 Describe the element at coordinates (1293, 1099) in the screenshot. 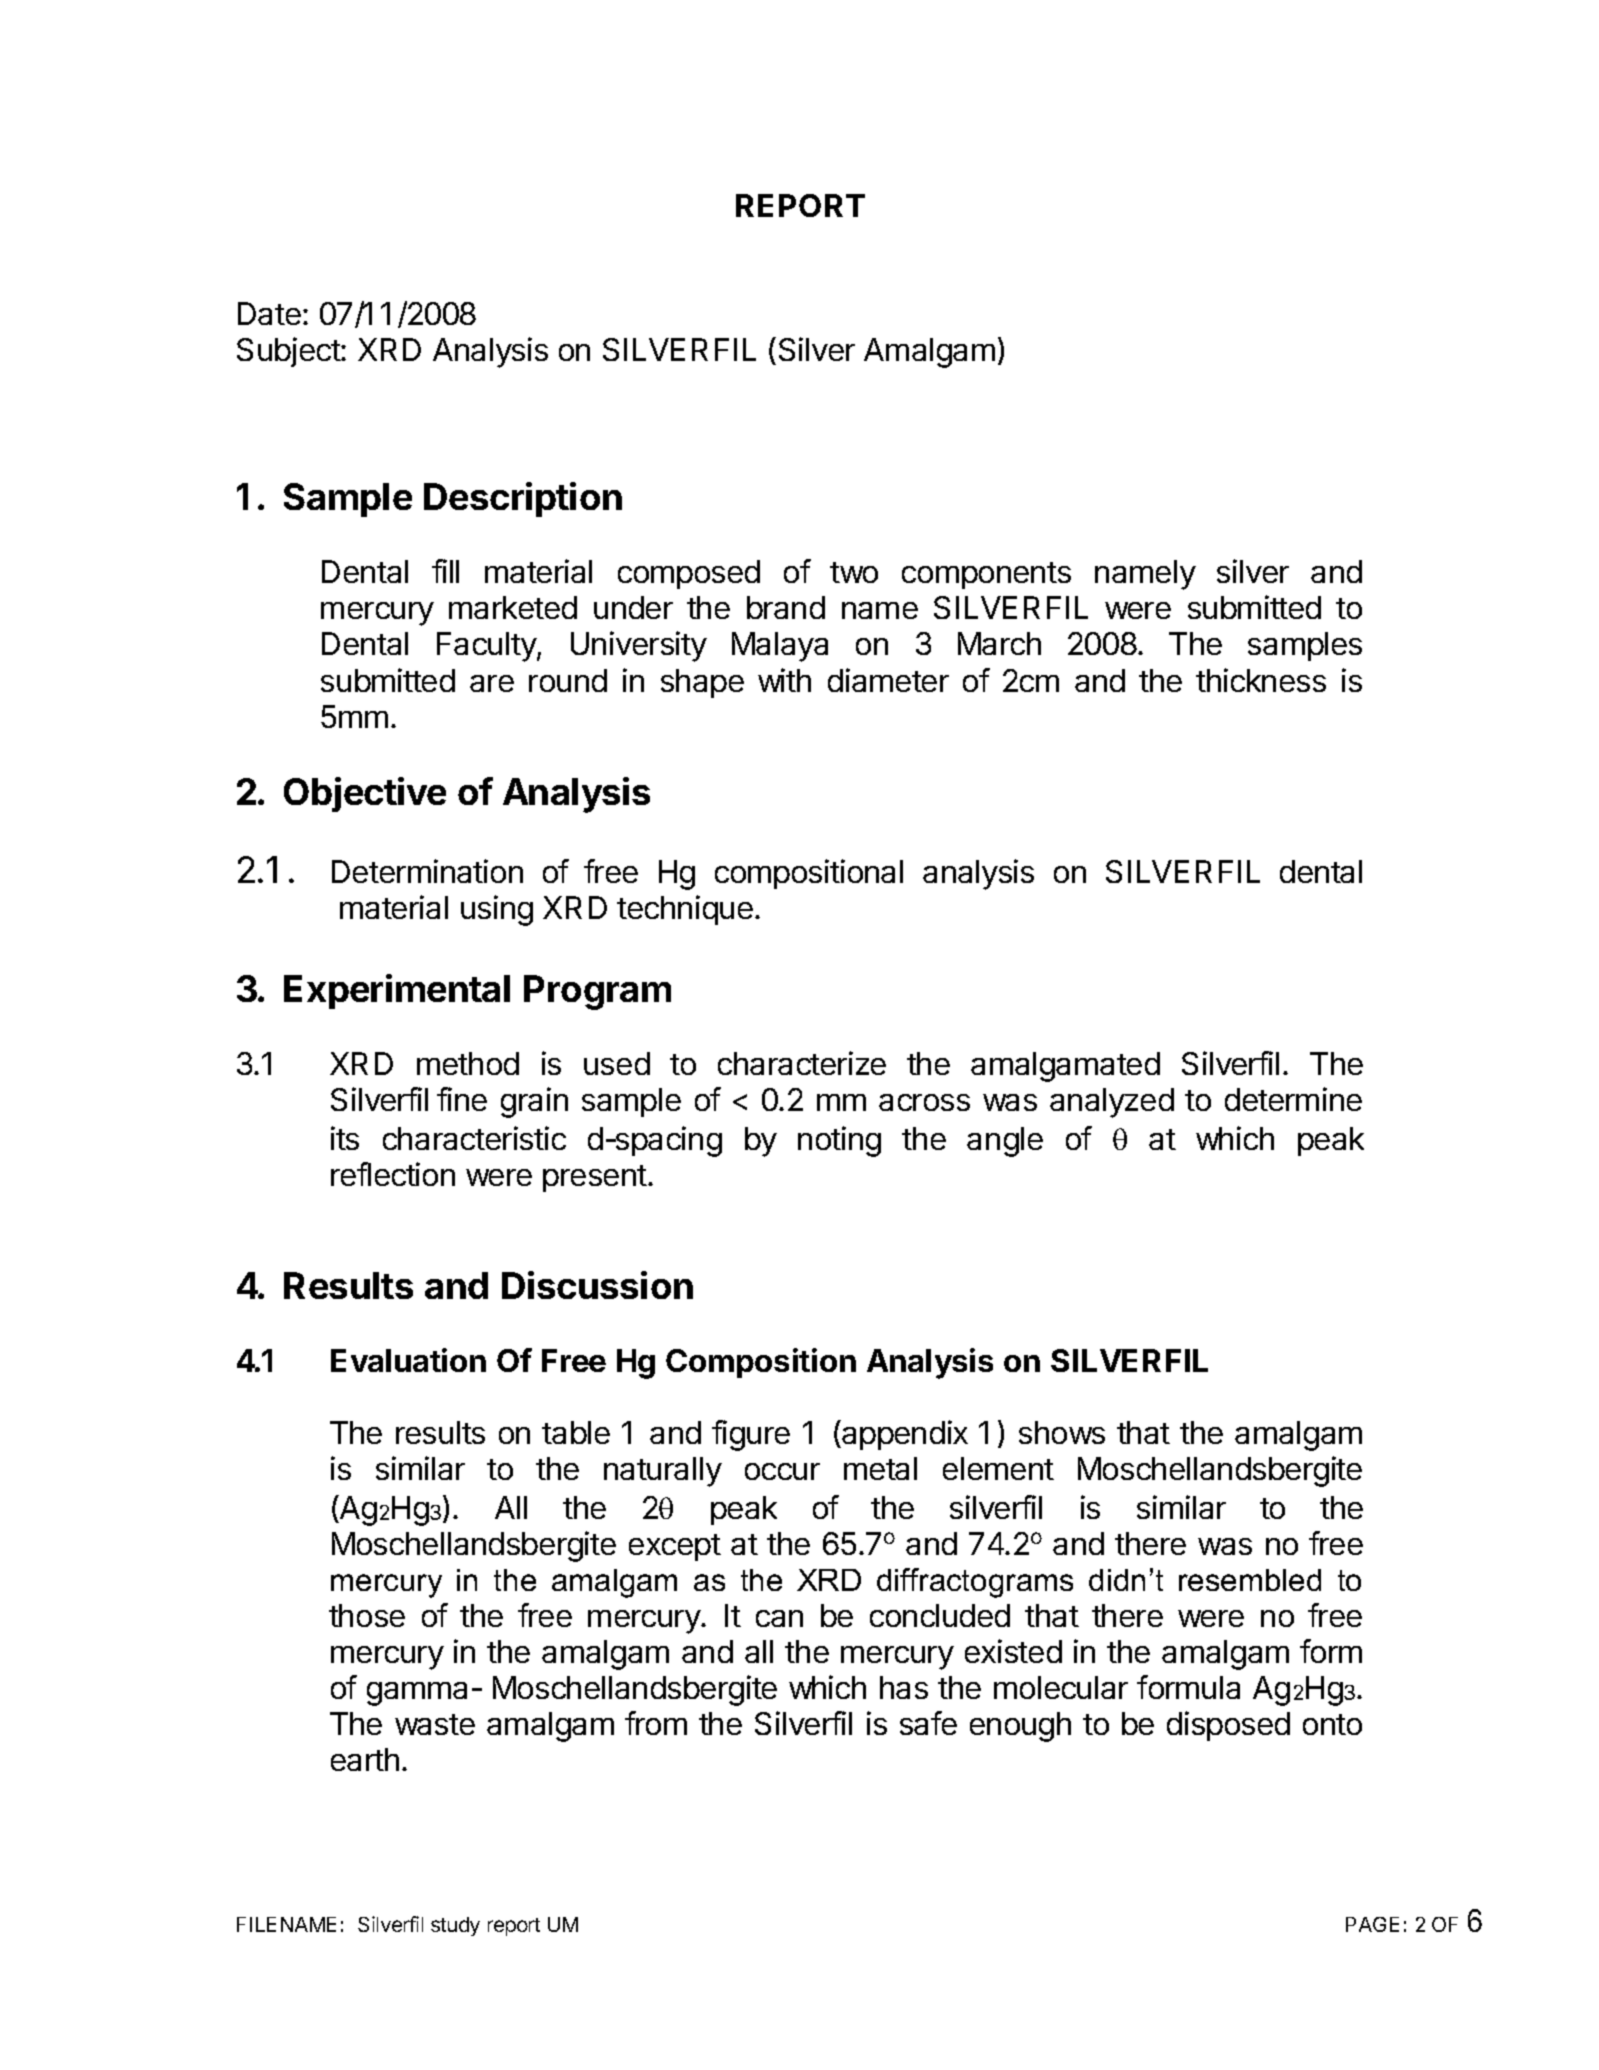

I see `determine` at that location.
